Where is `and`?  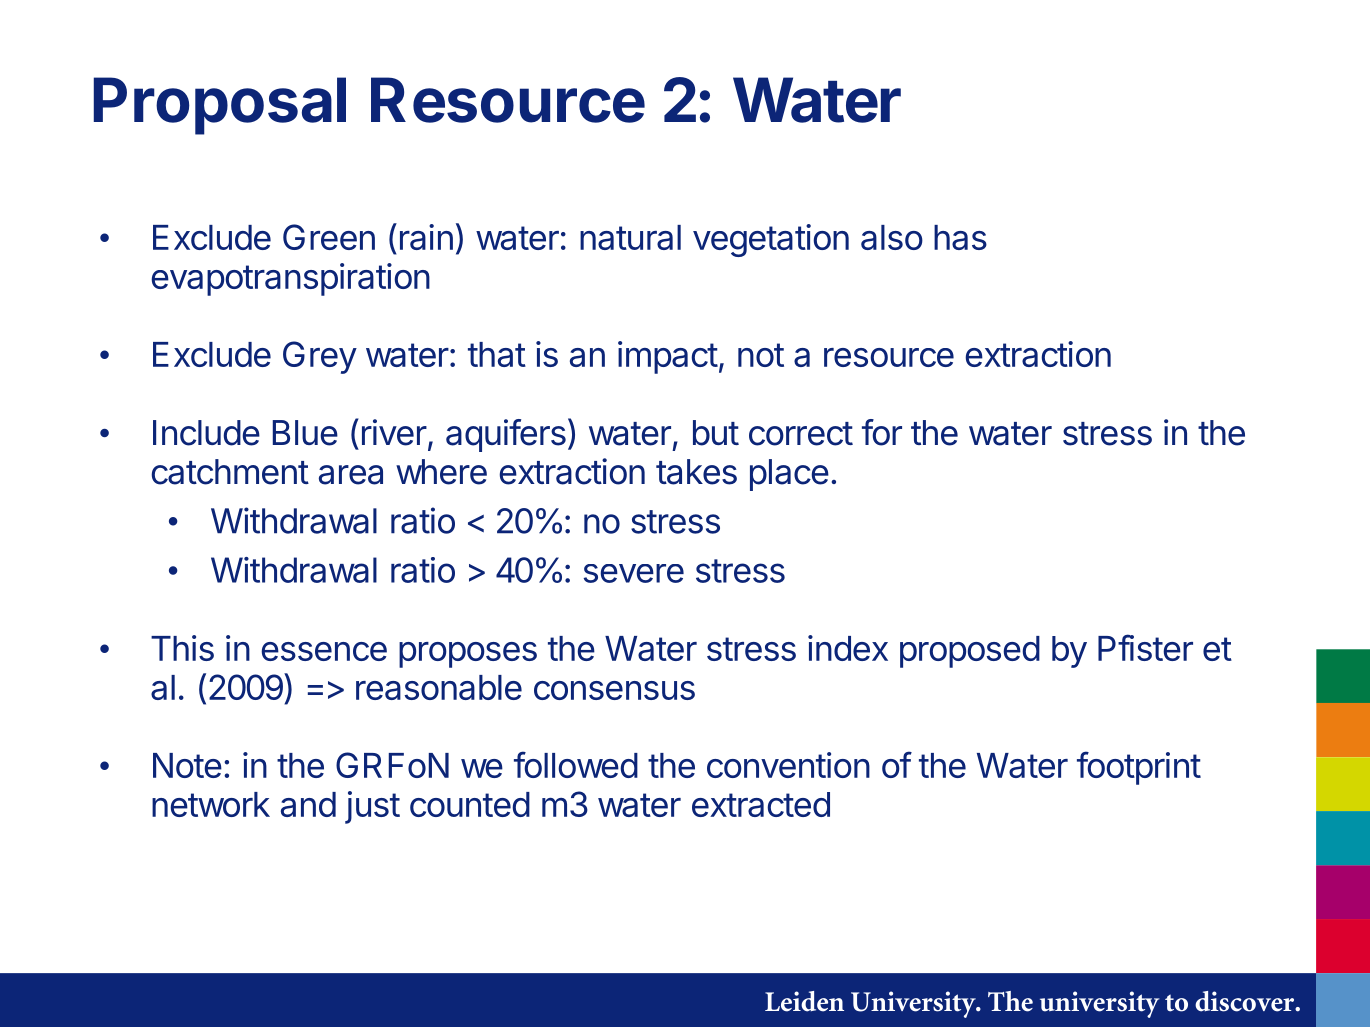
and is located at coordinates (308, 804).
